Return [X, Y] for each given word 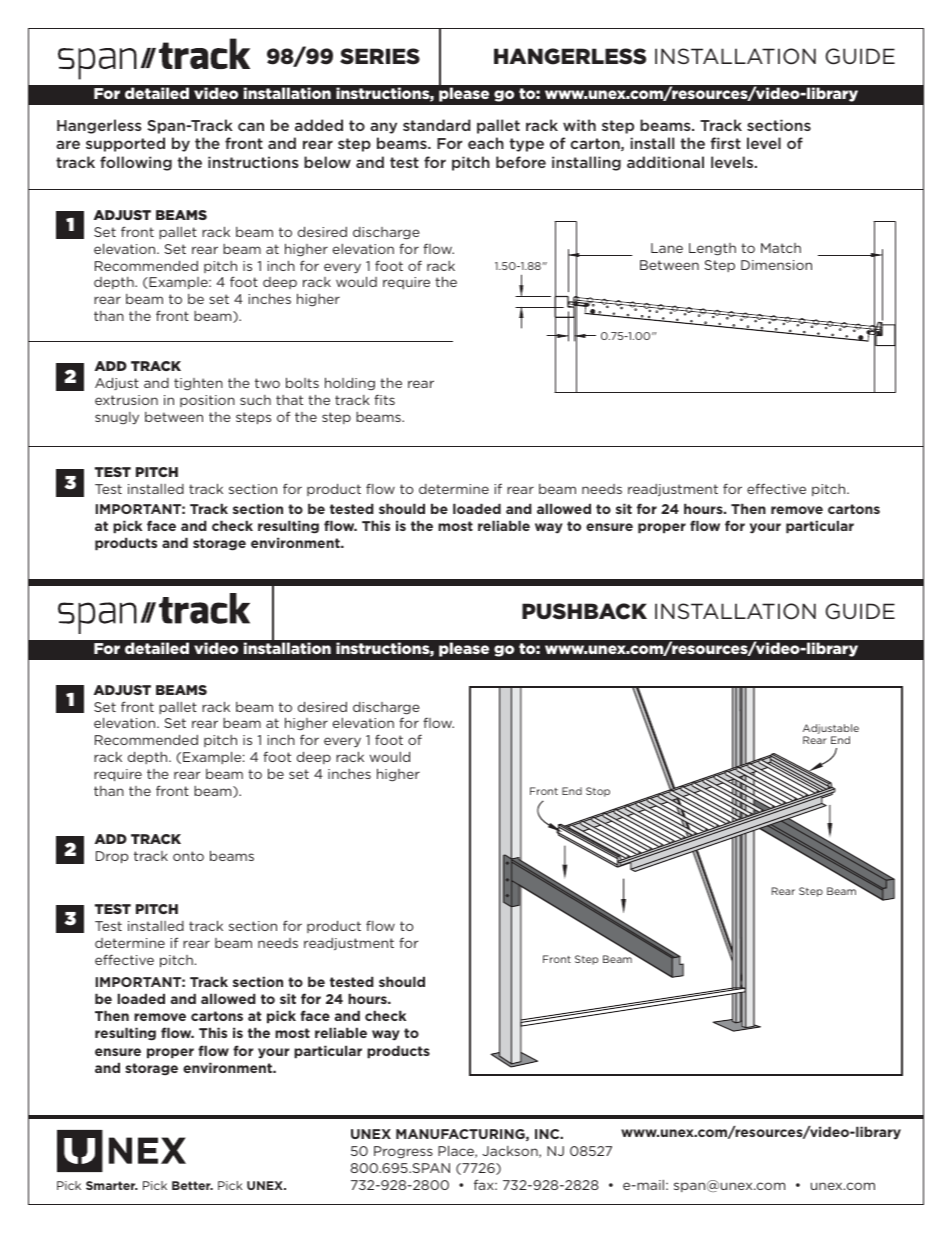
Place [457, 1151]
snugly [117, 418]
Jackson [511, 1152]
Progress [403, 1152]
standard [437, 125]
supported [125, 144]
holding [350, 383]
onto [188, 856]
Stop [598, 792]
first [726, 143]
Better [192, 1185]
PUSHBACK [584, 611]
